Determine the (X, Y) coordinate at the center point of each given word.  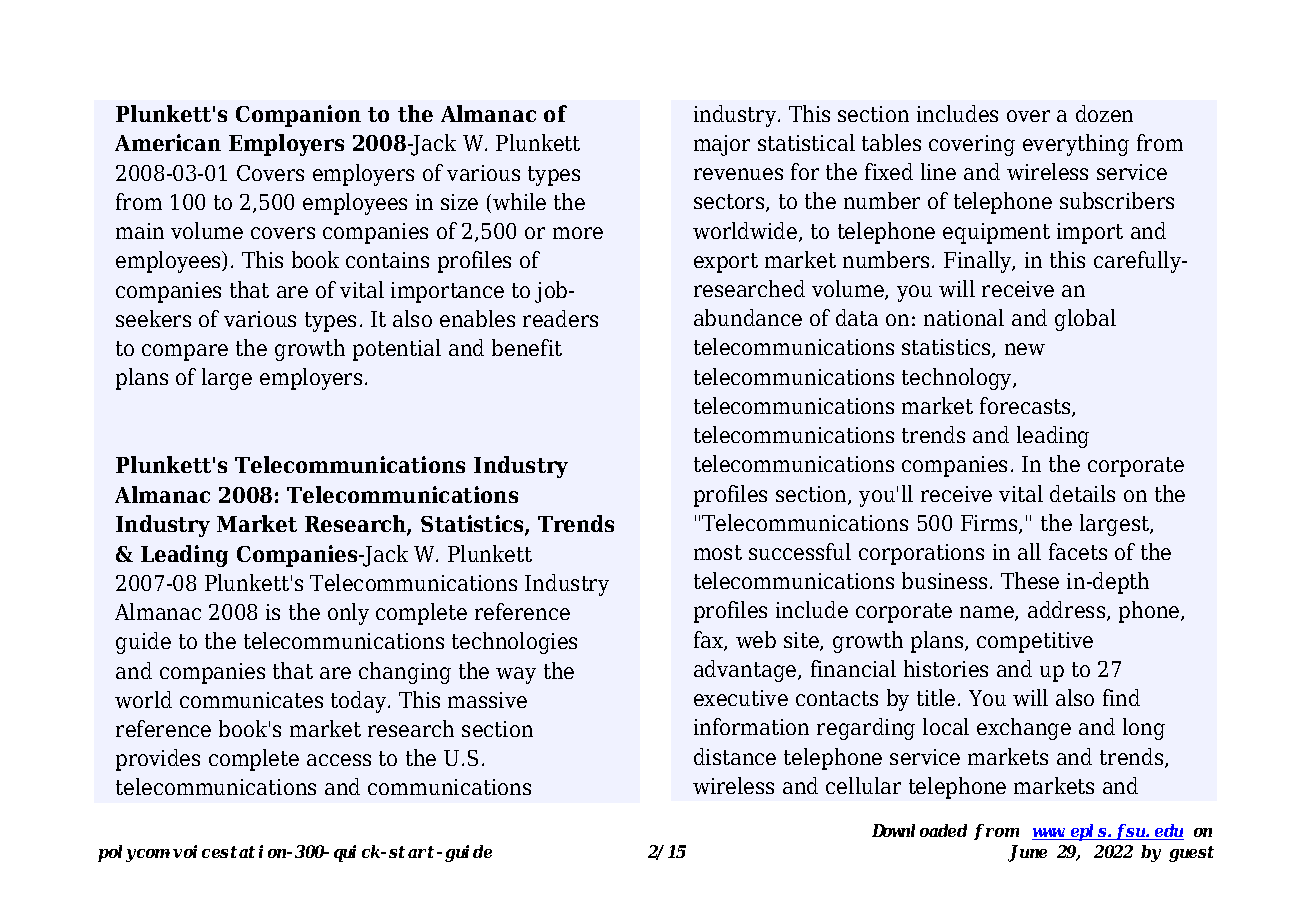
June (1027, 853)
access (339, 760)
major (722, 145)
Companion (298, 116)
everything (1076, 145)
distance (735, 756)
